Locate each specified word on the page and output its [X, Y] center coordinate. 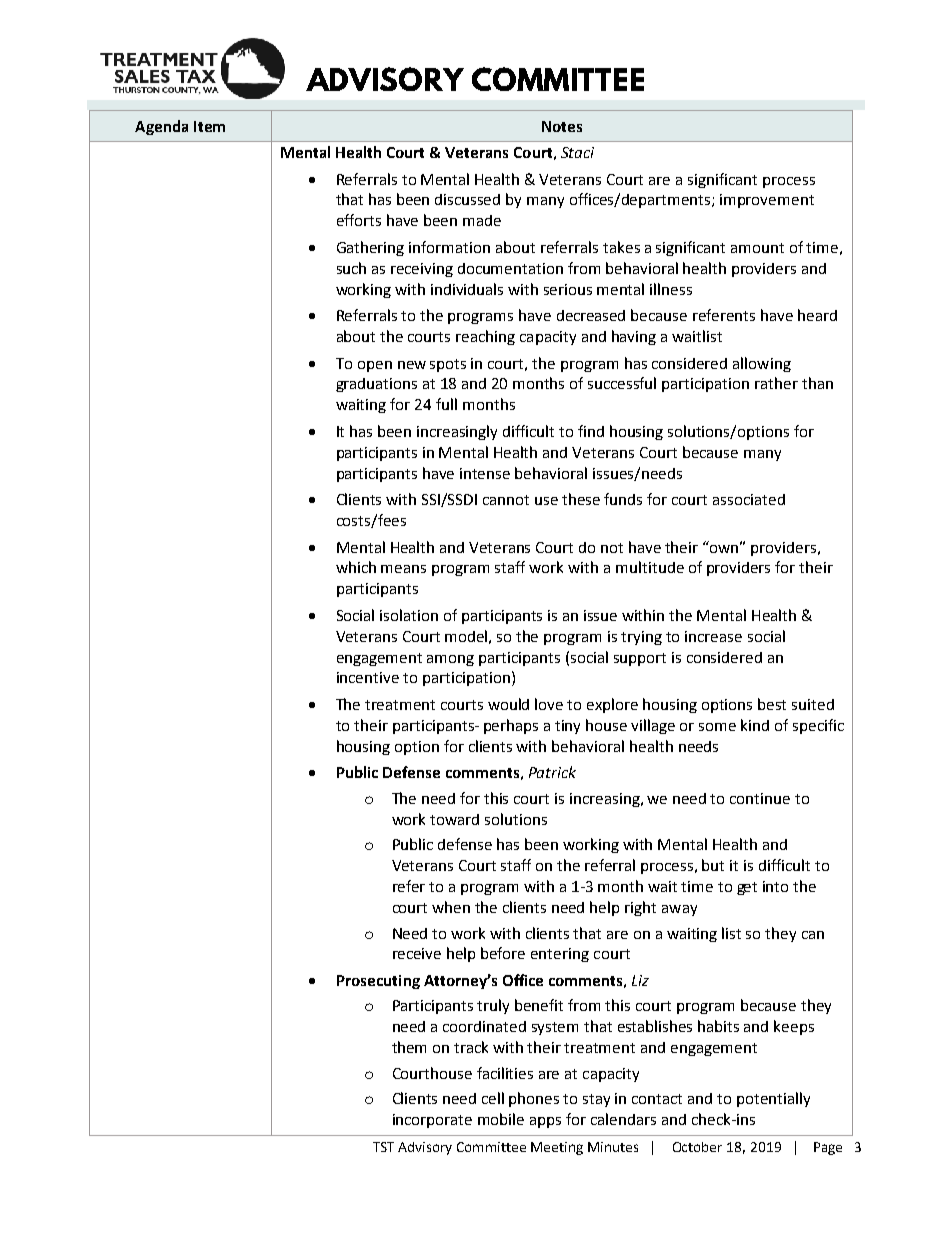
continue [760, 798]
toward [454, 819]
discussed [467, 199]
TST [383, 1147]
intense [485, 473]
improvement [767, 201]
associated [749, 499]
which [356, 567]
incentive [368, 677]
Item [209, 126]
